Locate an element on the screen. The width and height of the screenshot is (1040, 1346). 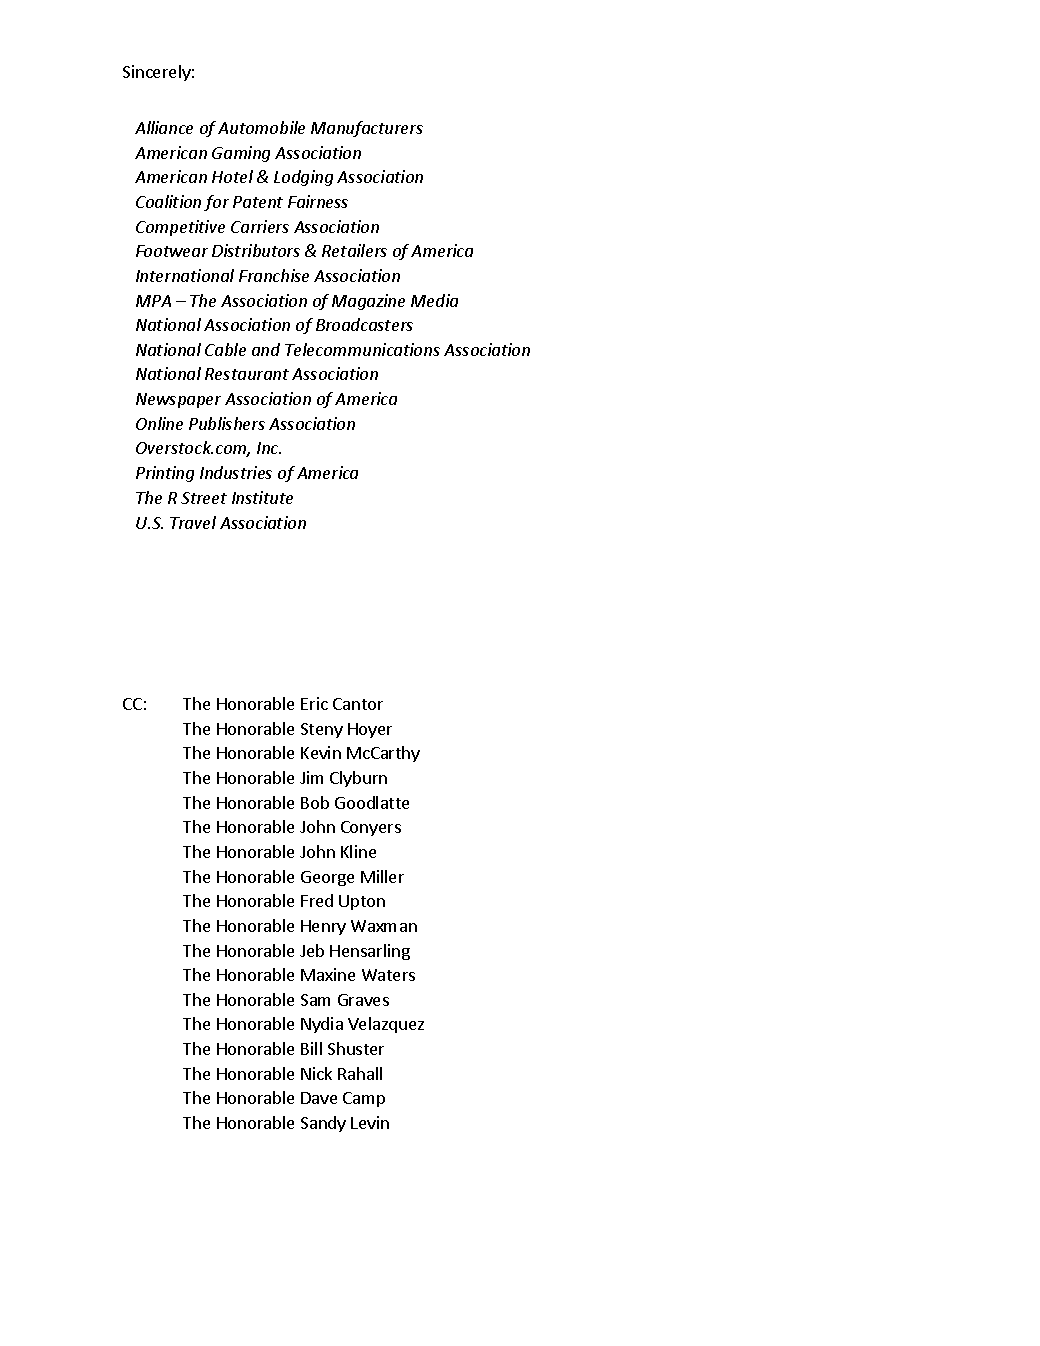
Bill is located at coordinates (311, 1048).
